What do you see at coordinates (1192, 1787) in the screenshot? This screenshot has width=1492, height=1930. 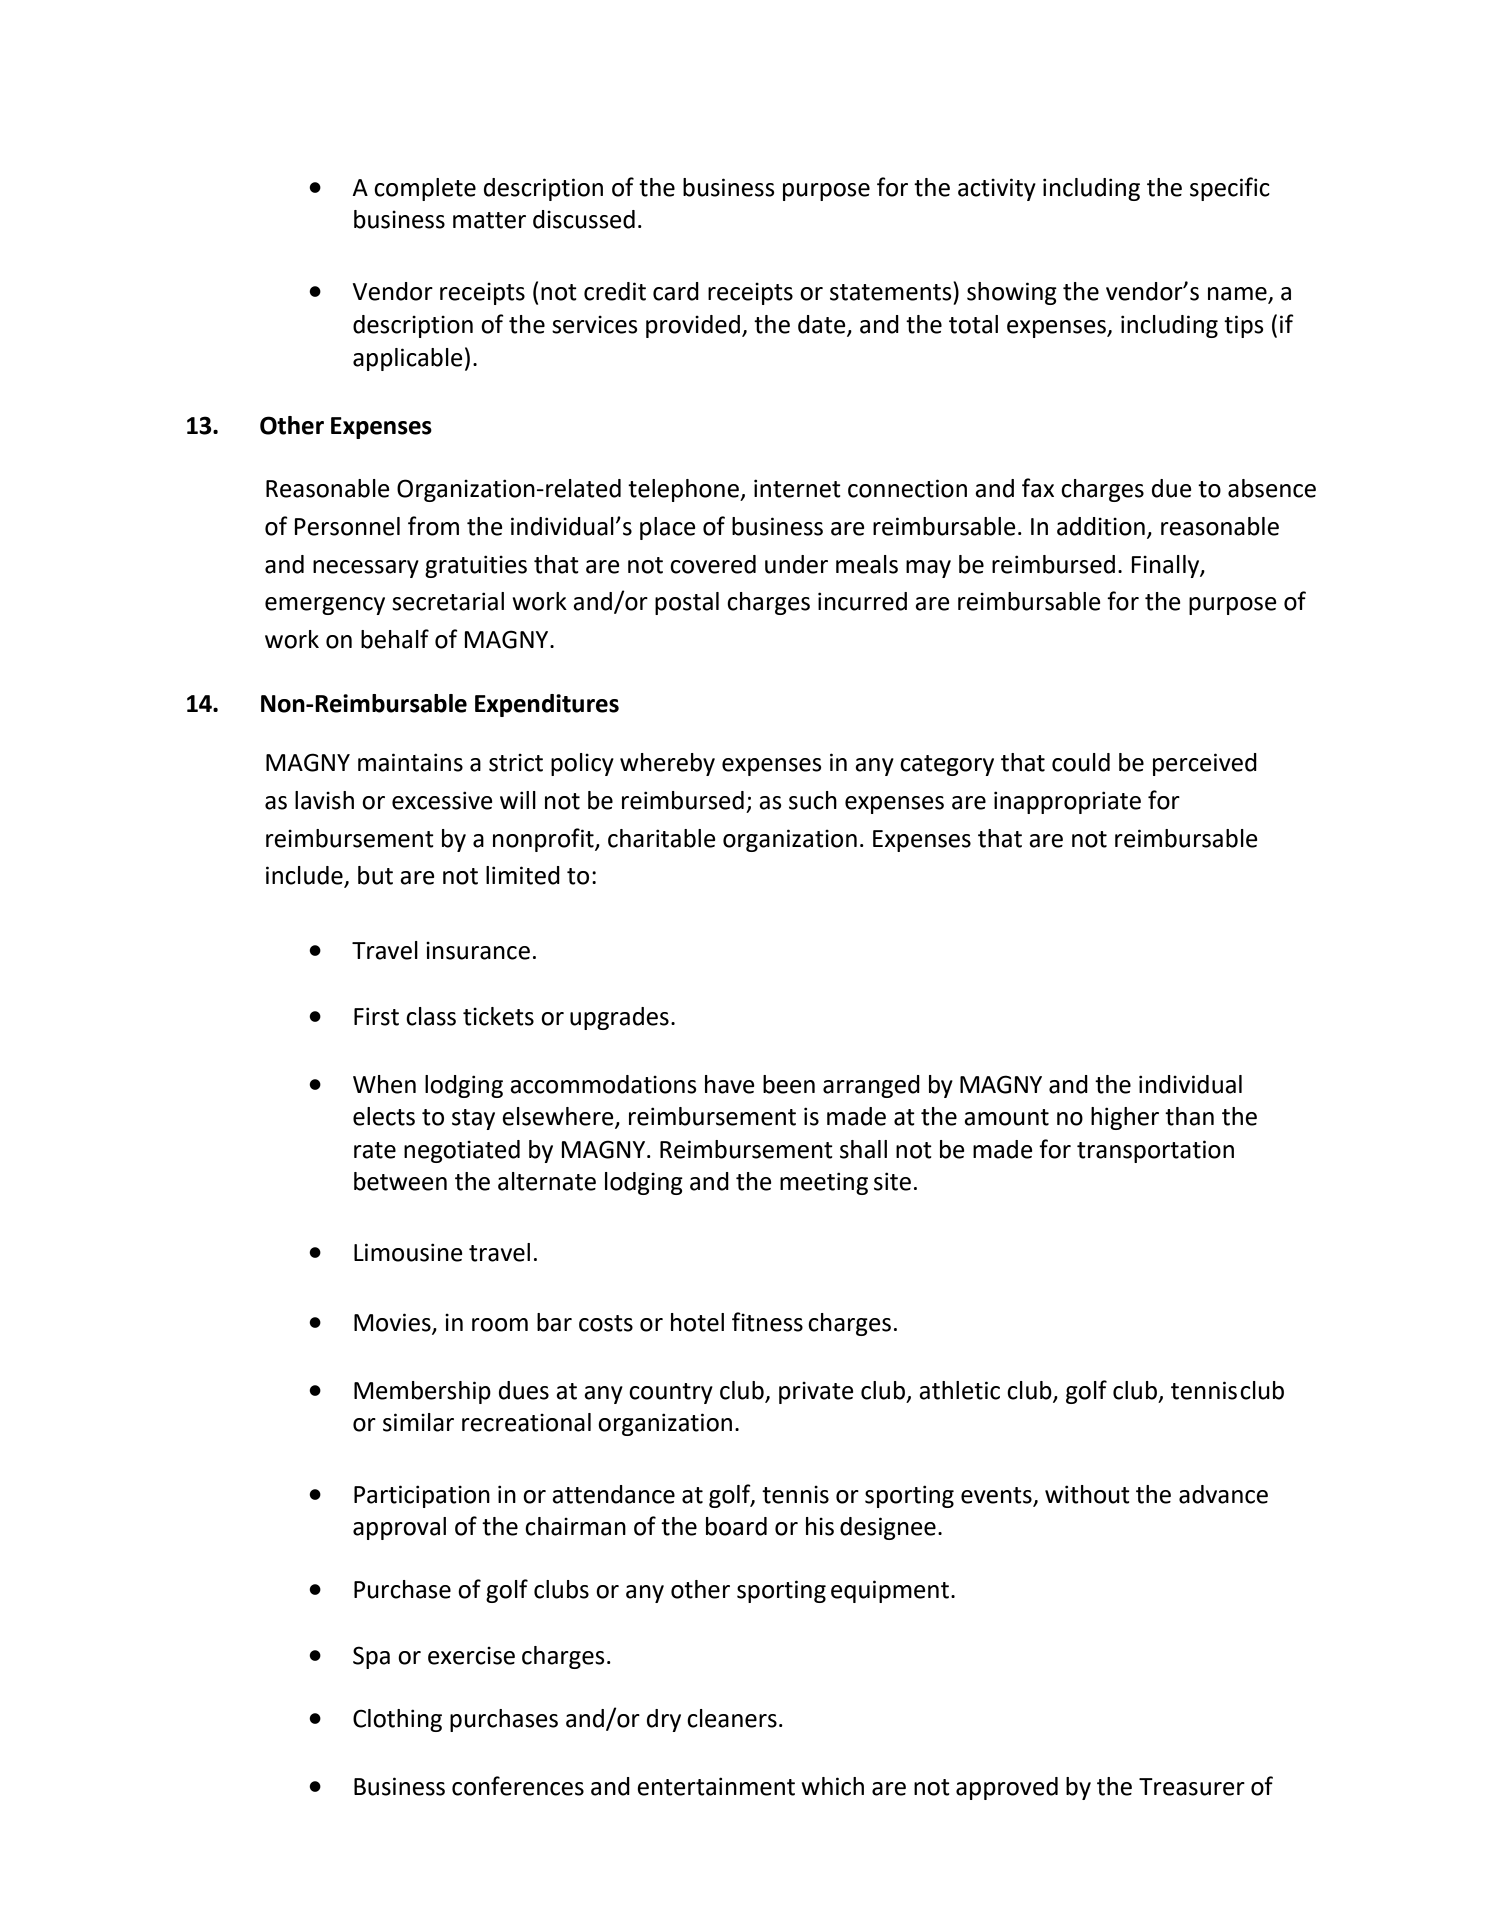 I see `Treasurer` at bounding box center [1192, 1787].
